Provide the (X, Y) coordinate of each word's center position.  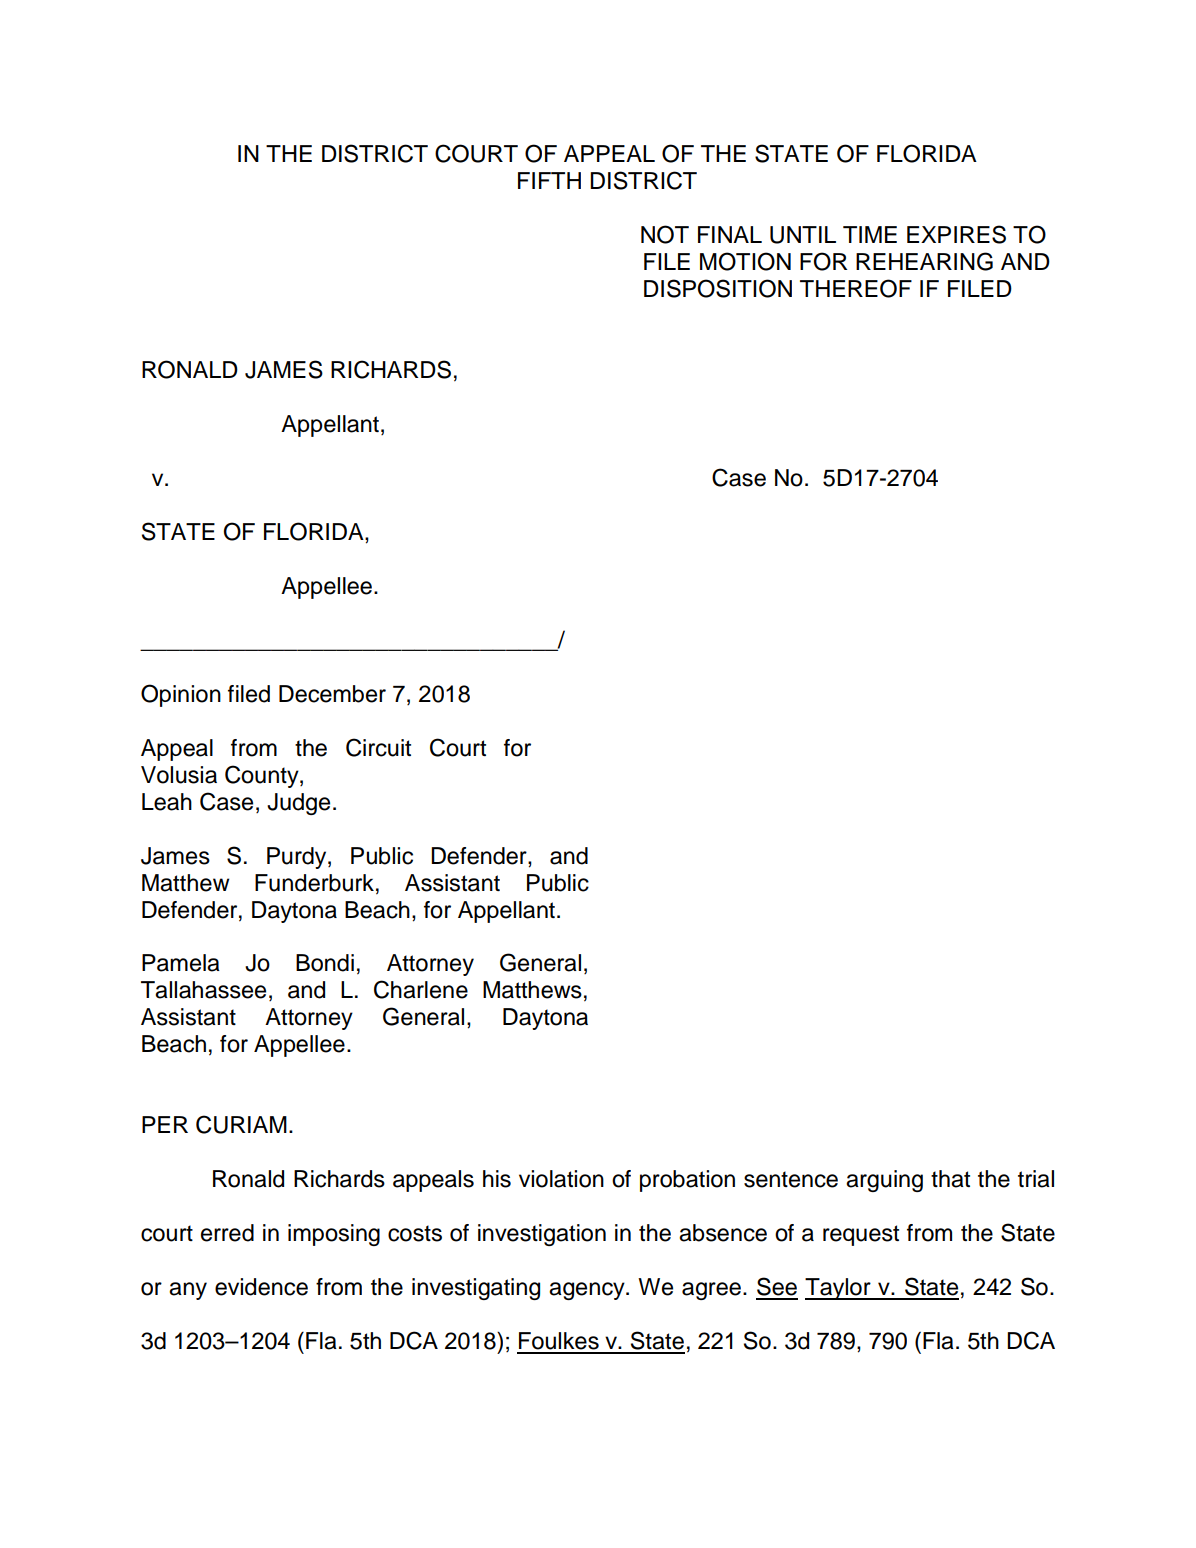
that (950, 1179)
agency (588, 1291)
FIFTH (549, 180)
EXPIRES (956, 234)
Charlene (421, 989)
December (332, 694)
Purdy (298, 858)
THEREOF (856, 288)
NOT (665, 234)
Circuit (378, 747)
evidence (261, 1287)
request (861, 1235)
